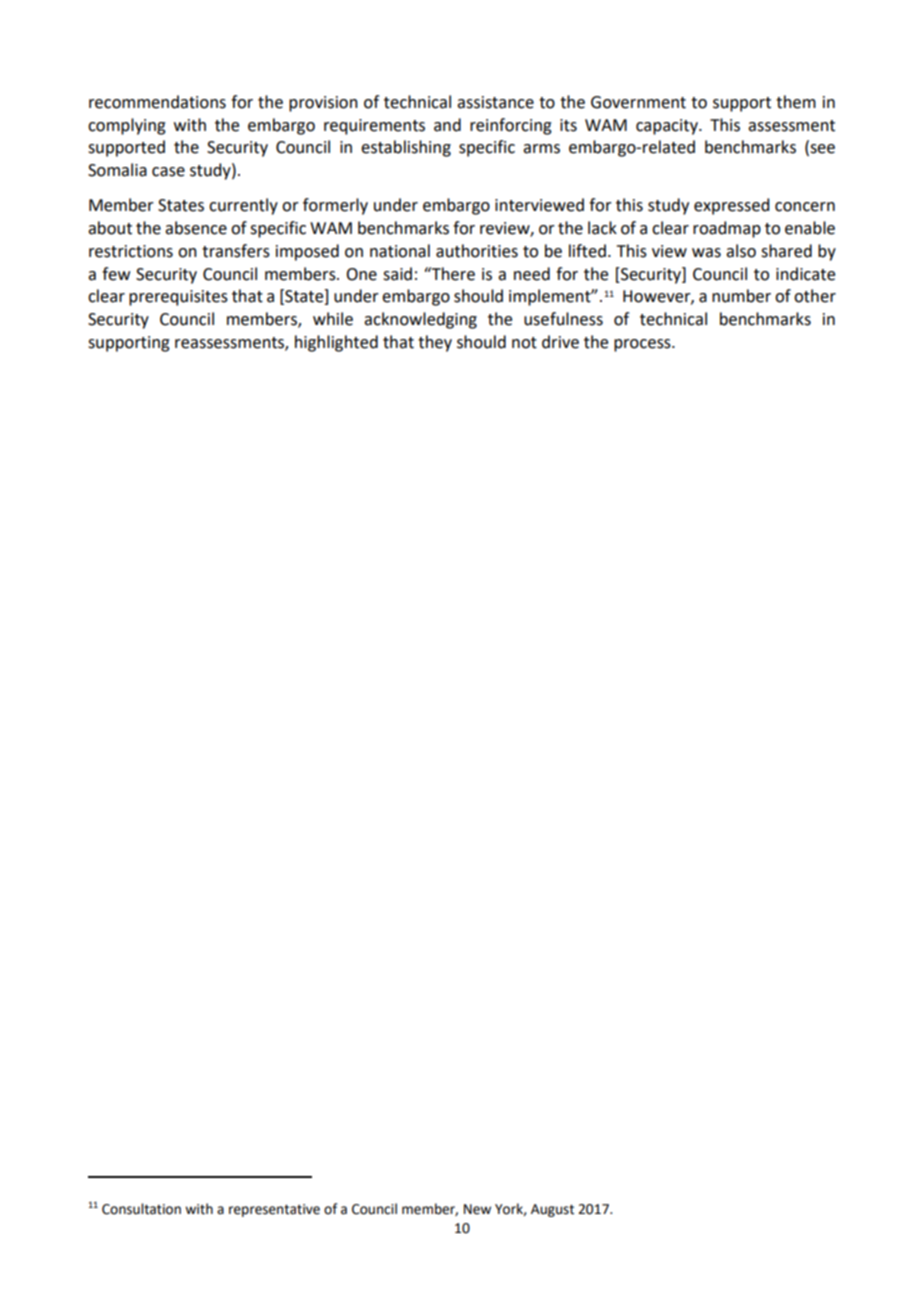  Describe the element at coordinates (178, 298) in the page. I see `prerequisites` at that location.
